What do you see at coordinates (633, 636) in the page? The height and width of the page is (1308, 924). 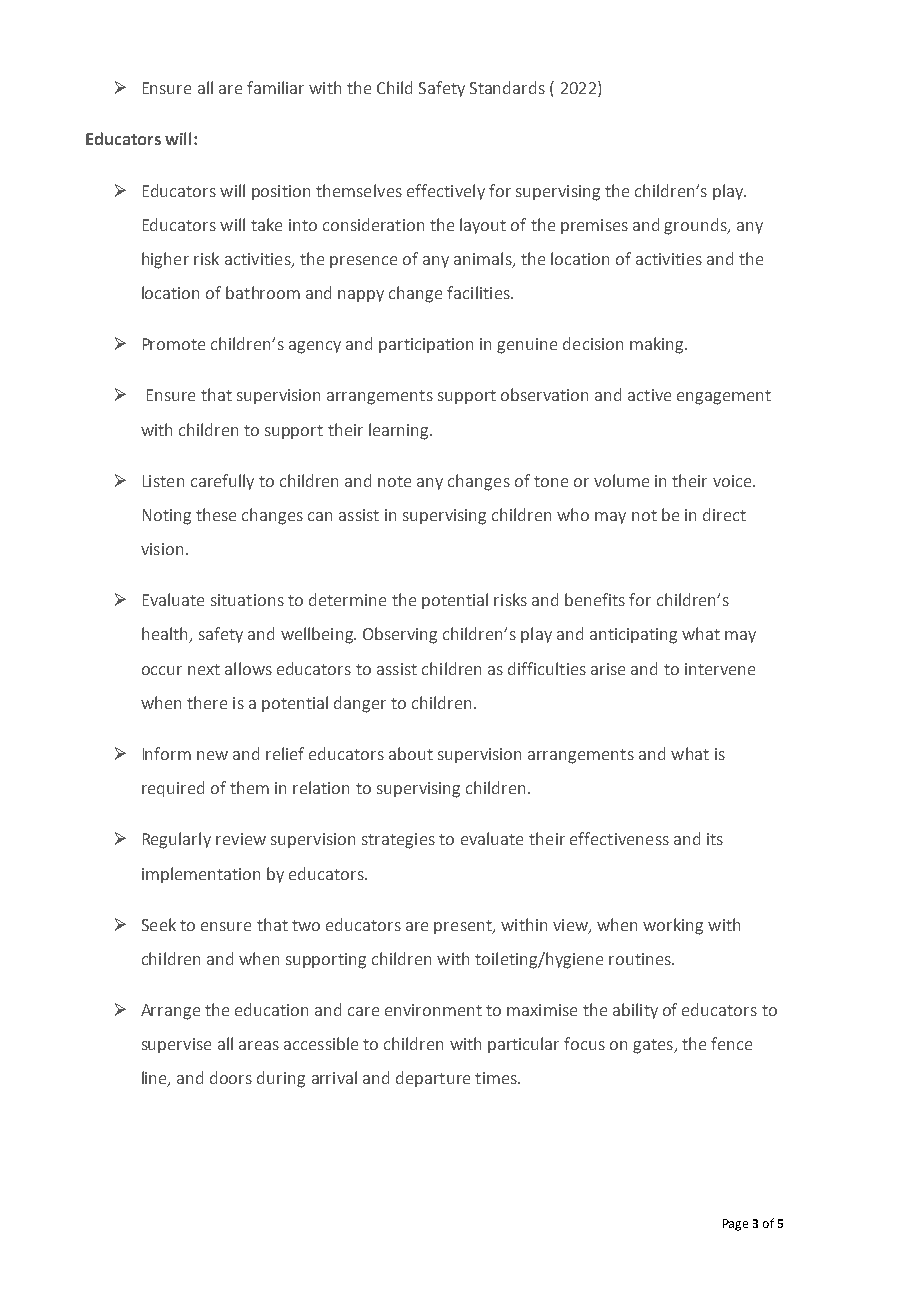 I see `anticipating` at bounding box center [633, 636].
